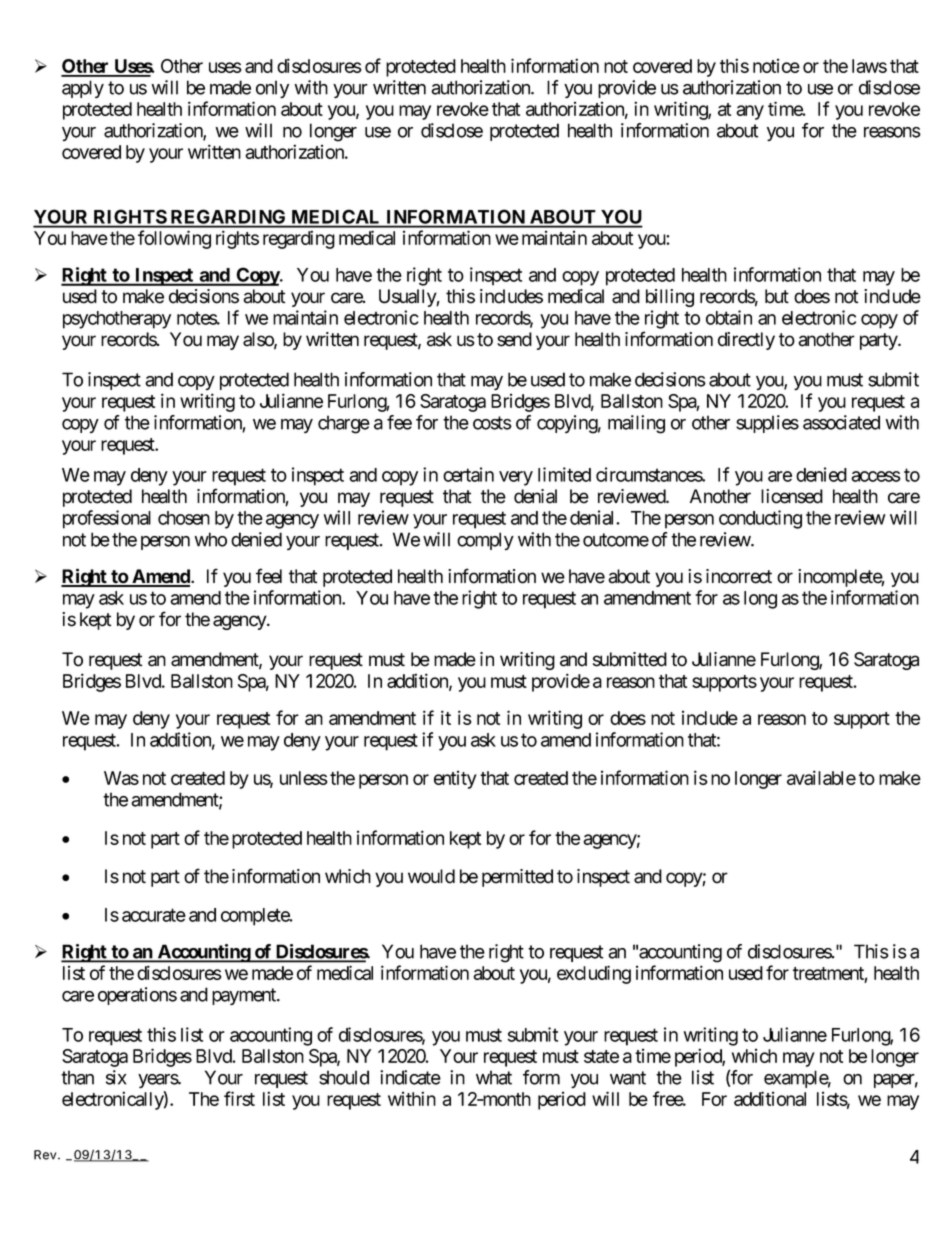  Describe the element at coordinates (485, 541) in the screenshot. I see `comply` at that location.
